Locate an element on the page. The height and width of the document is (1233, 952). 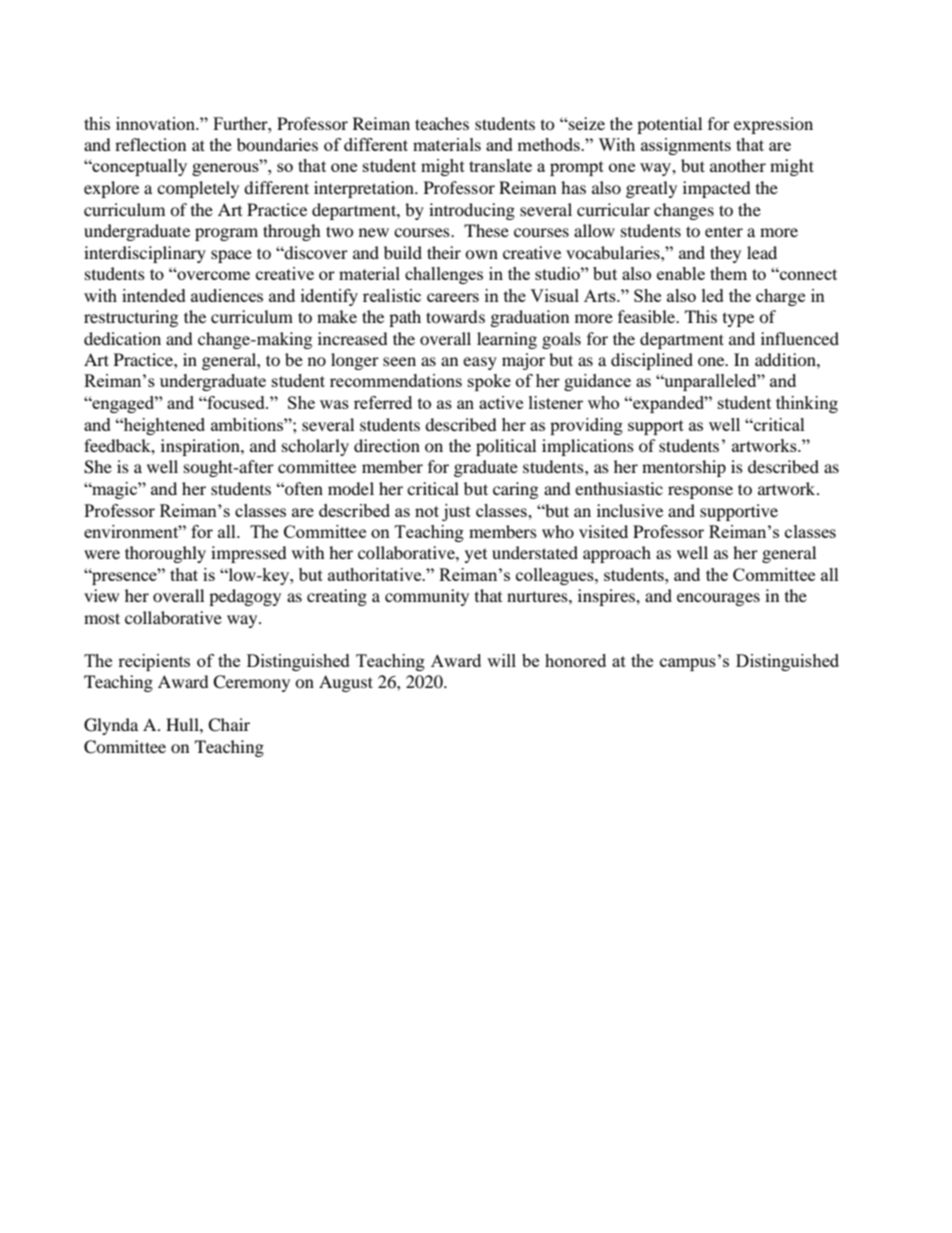
encourages is located at coordinates (718, 599).
